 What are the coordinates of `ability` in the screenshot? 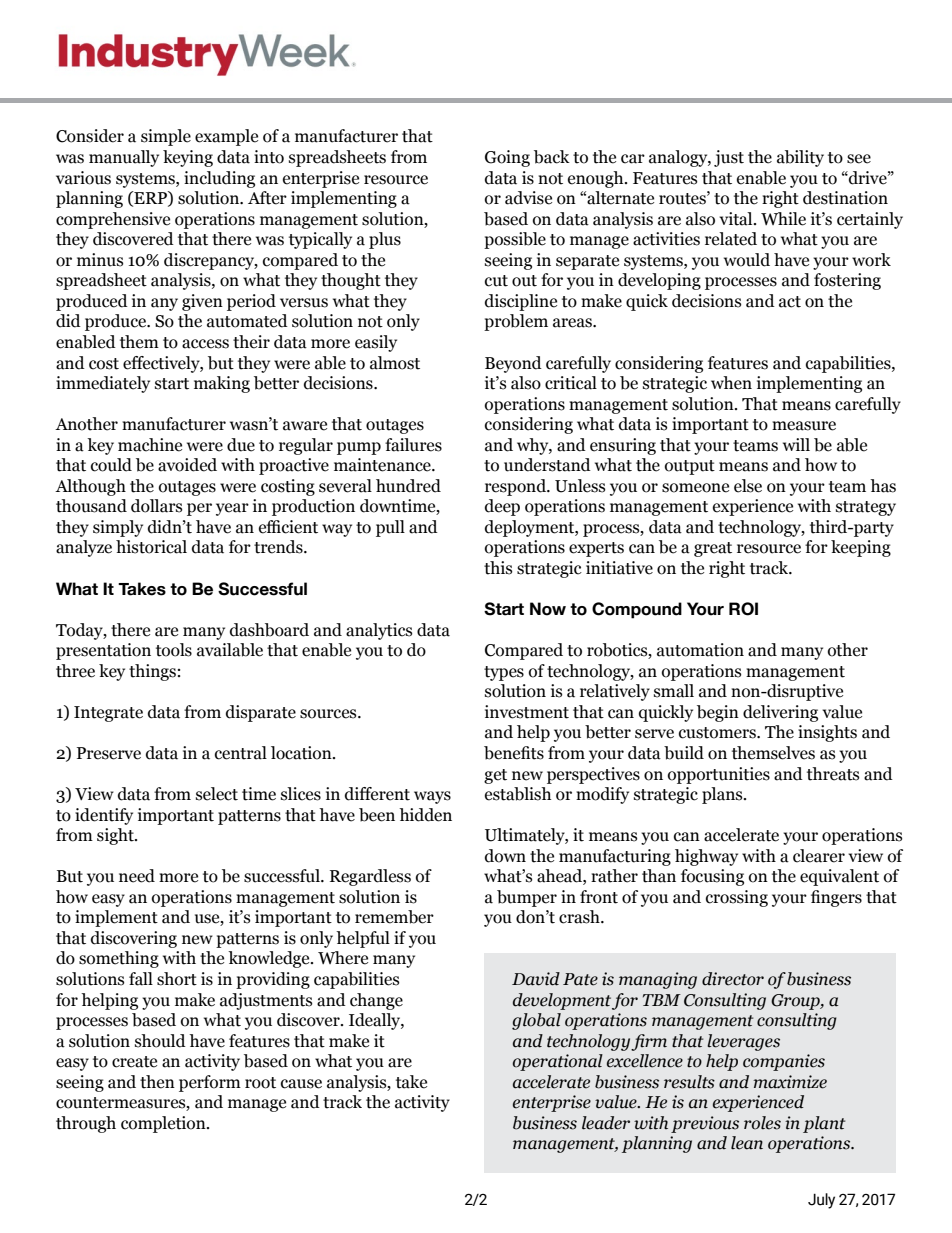 It's located at (800, 158).
